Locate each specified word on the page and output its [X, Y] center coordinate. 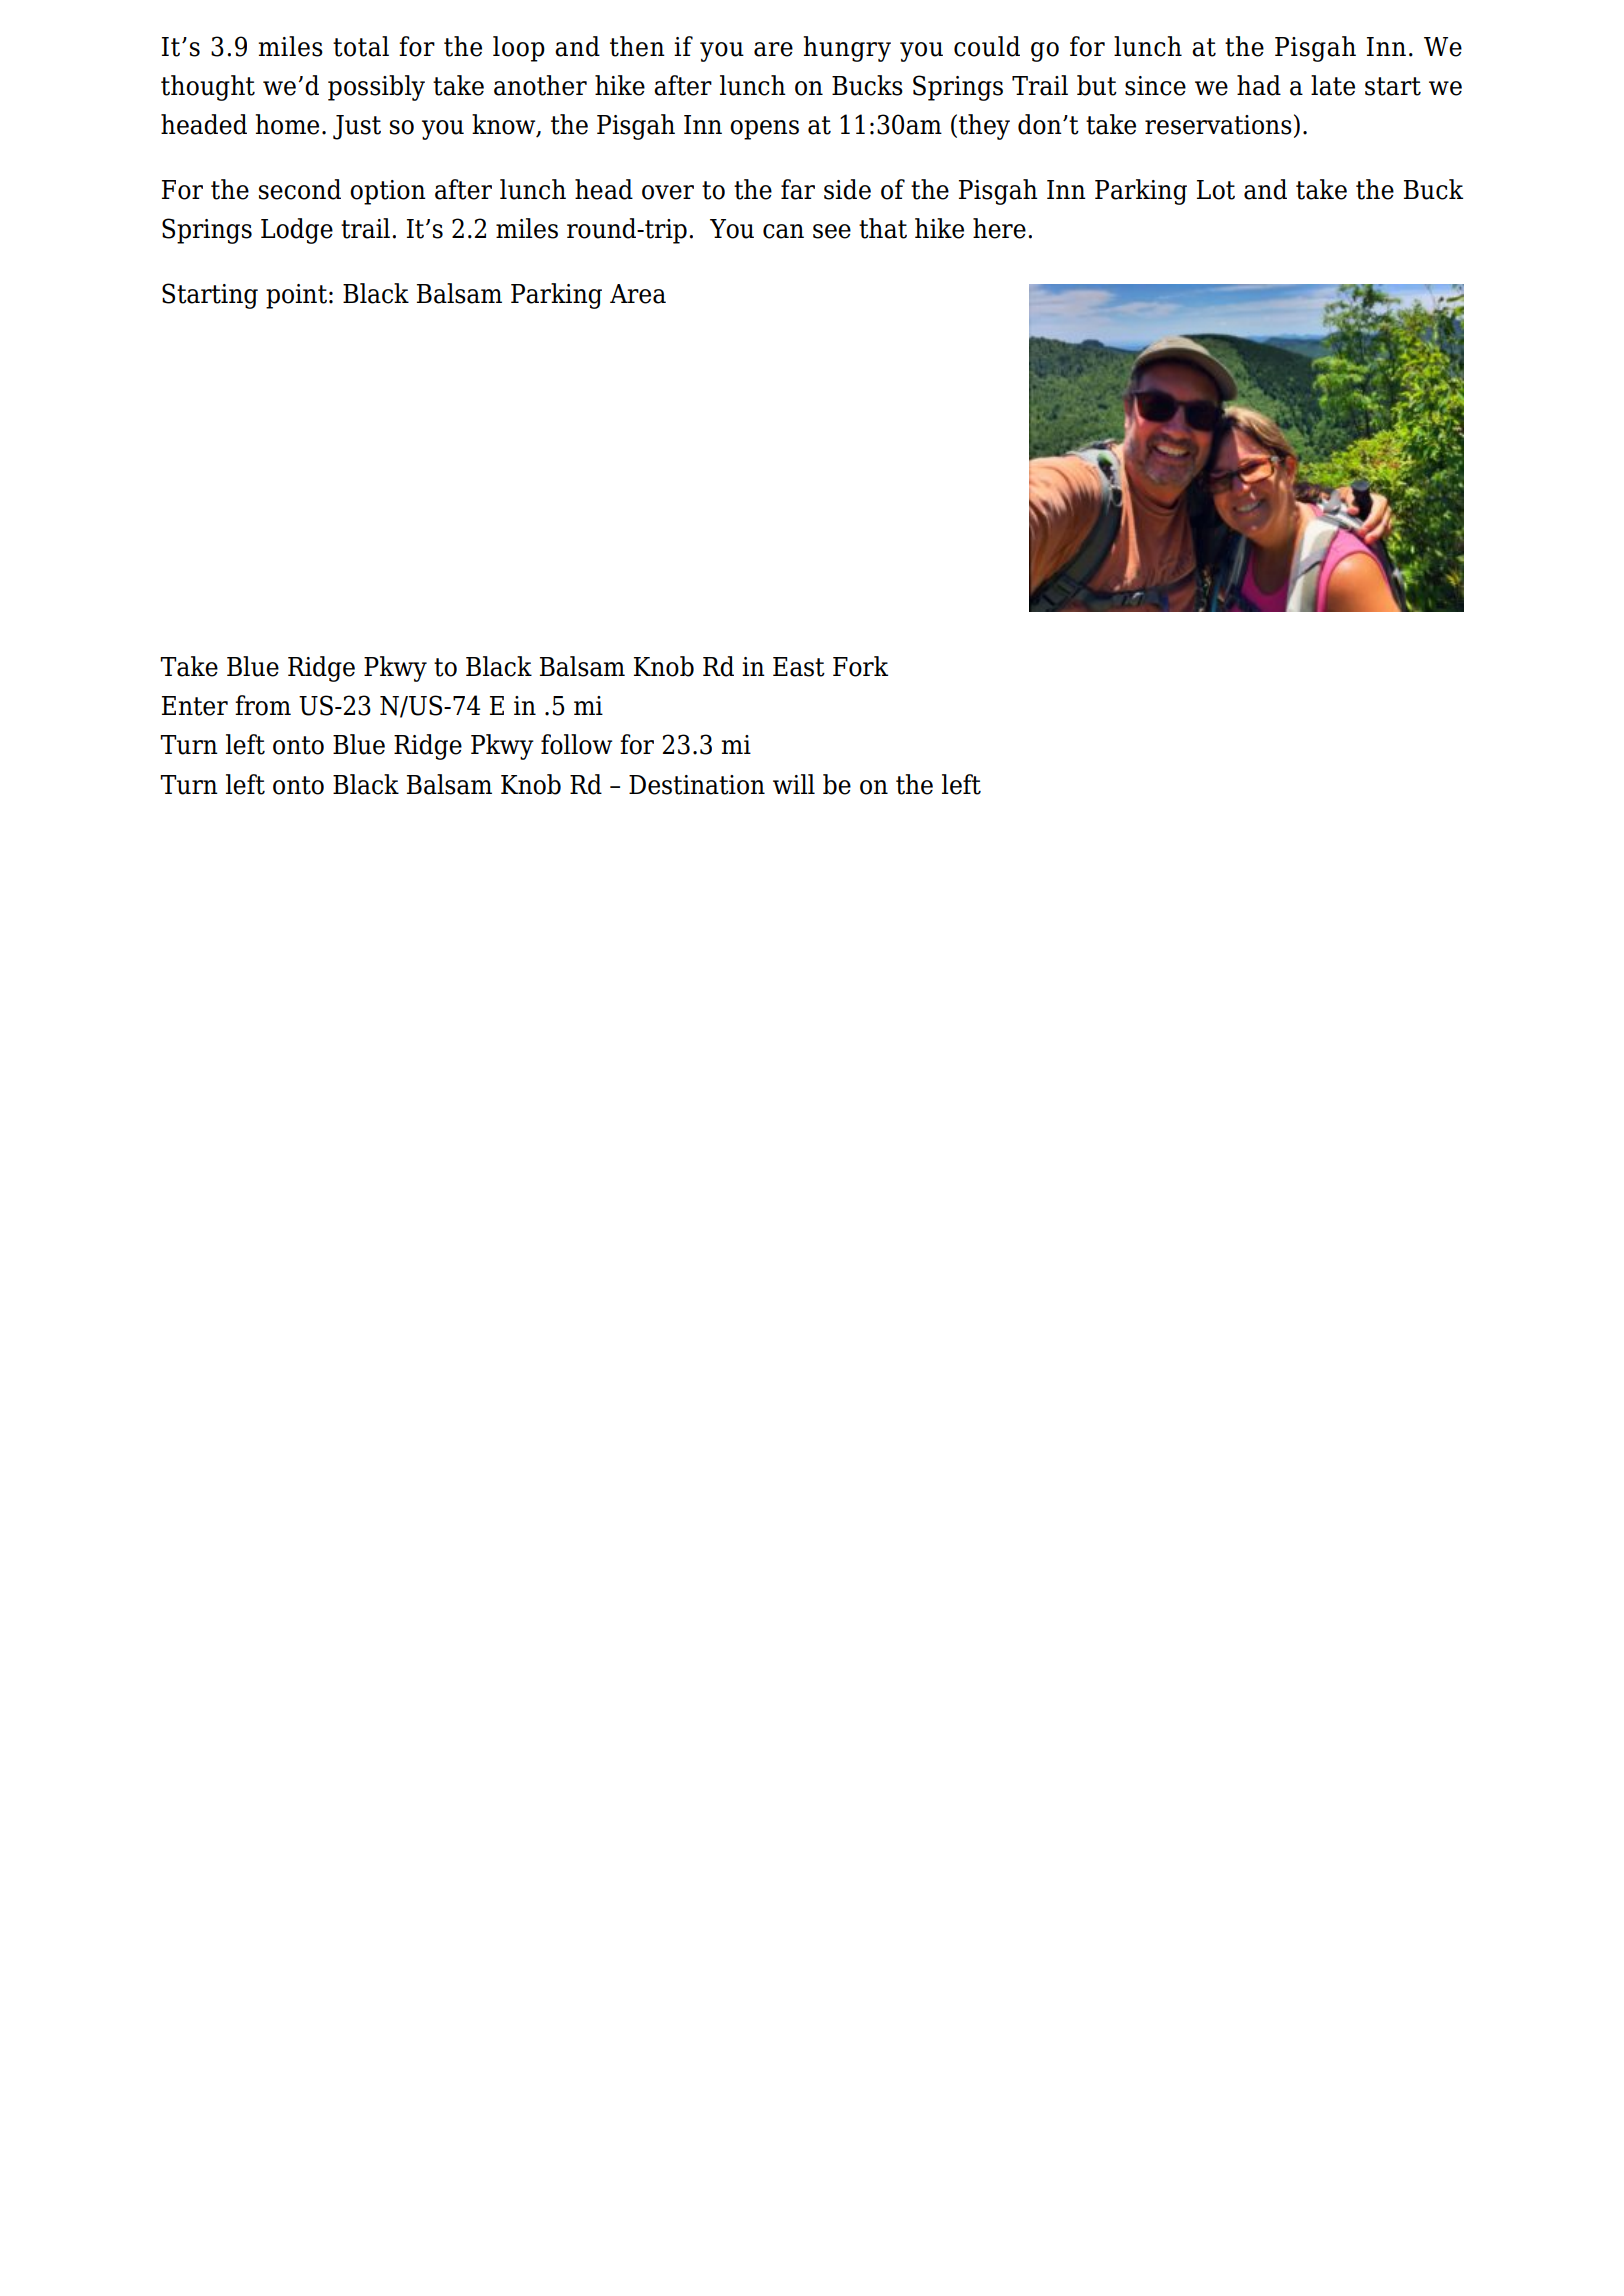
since [1155, 86]
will [794, 784]
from [263, 705]
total [361, 46]
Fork [860, 666]
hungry [847, 49]
